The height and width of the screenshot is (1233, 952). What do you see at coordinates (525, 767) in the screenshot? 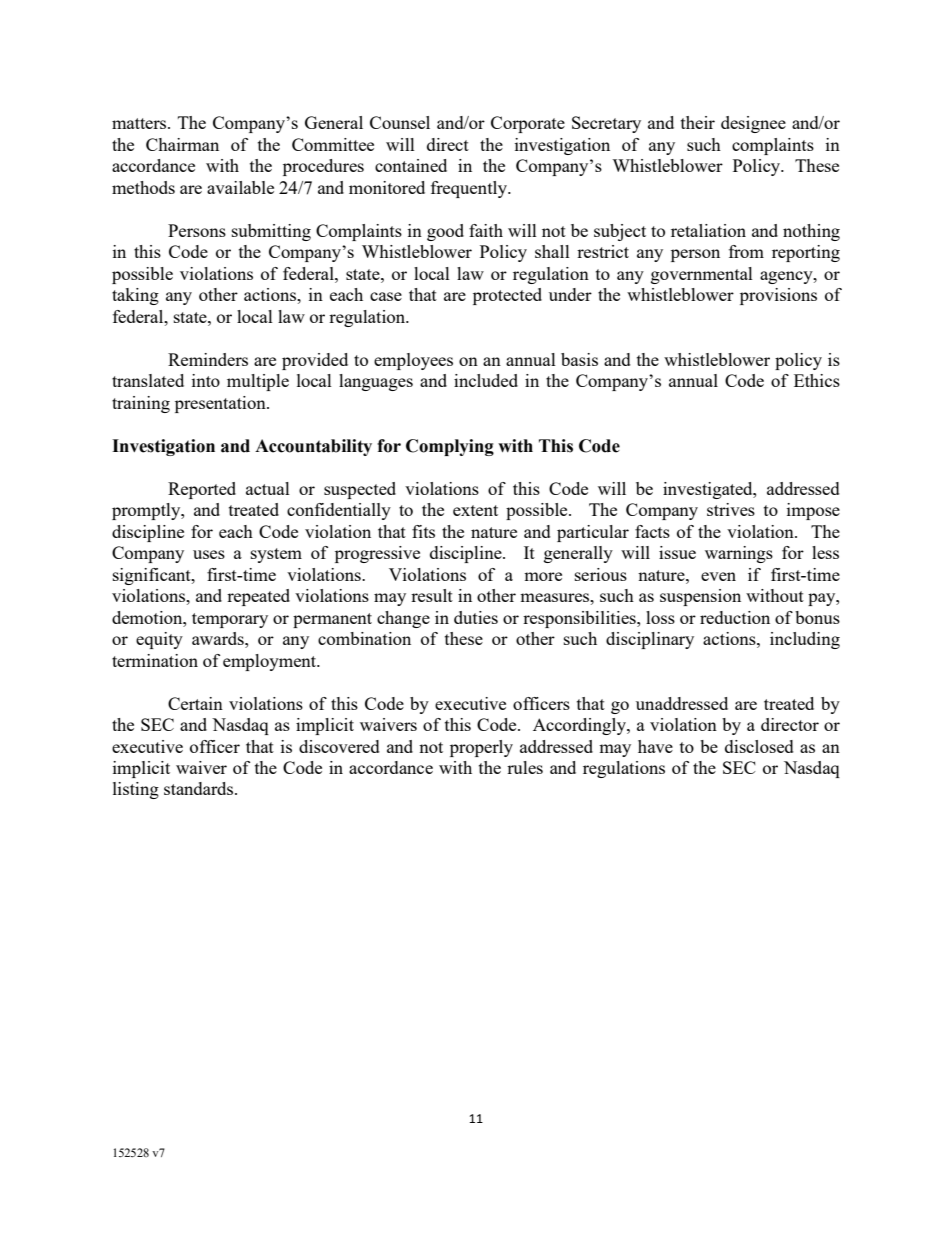
I see `rules` at bounding box center [525, 767].
